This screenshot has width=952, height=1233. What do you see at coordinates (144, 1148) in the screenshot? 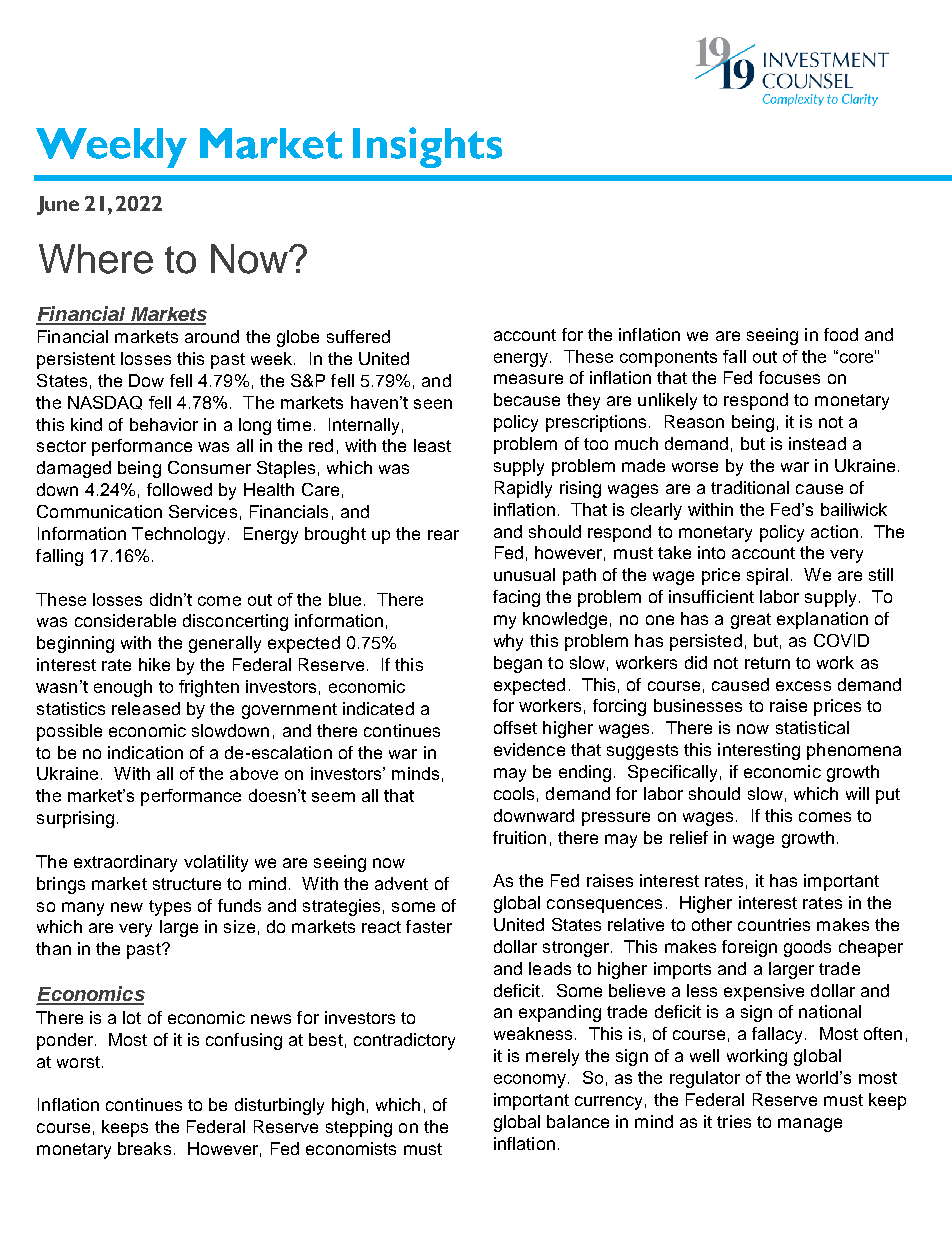
I see `breaks` at bounding box center [144, 1148].
